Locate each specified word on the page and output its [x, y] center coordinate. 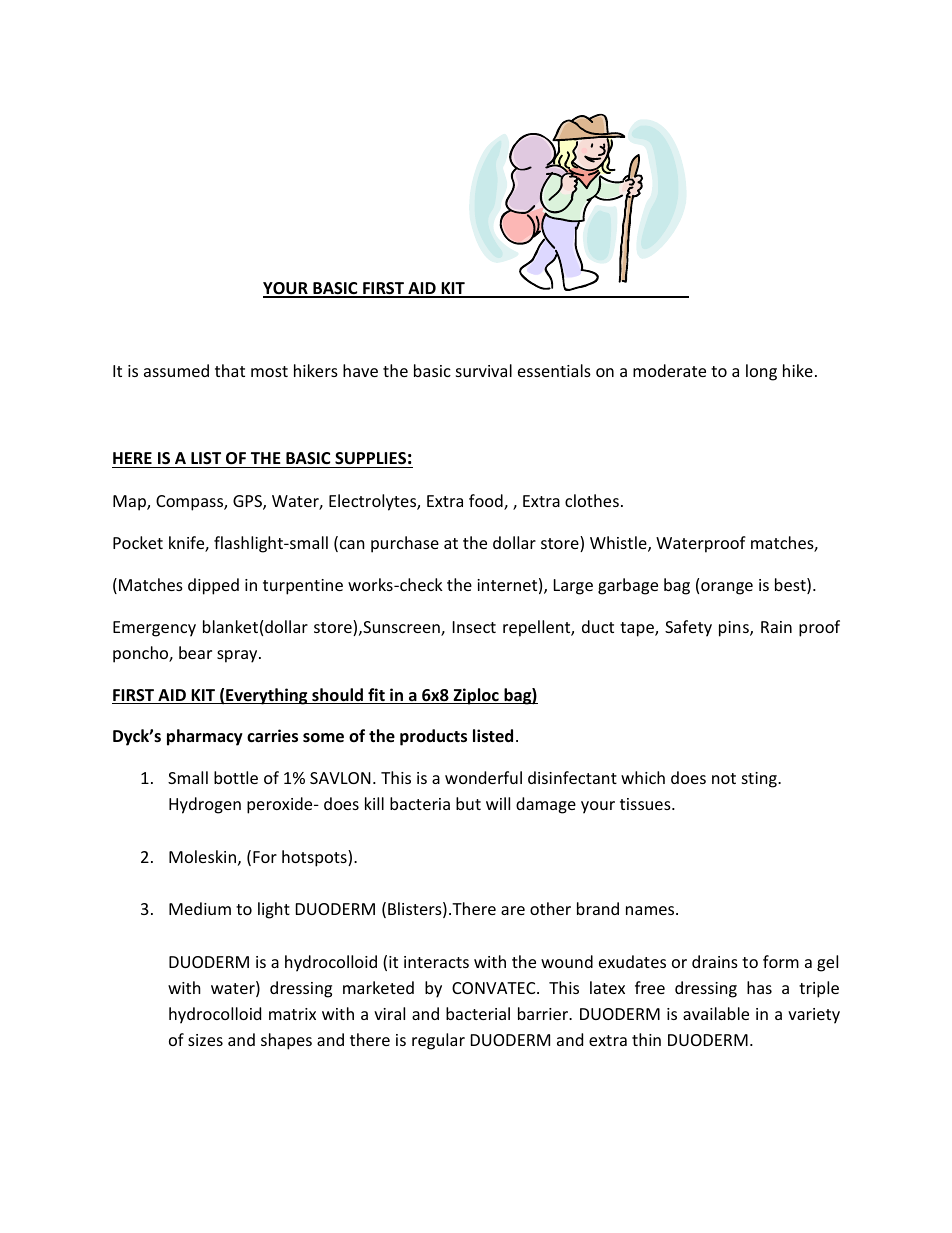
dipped [213, 586]
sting [760, 780]
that [230, 370]
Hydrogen [205, 805]
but [468, 803]
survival [484, 370]
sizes [205, 1040]
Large [573, 587]
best [791, 586]
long [761, 372]
